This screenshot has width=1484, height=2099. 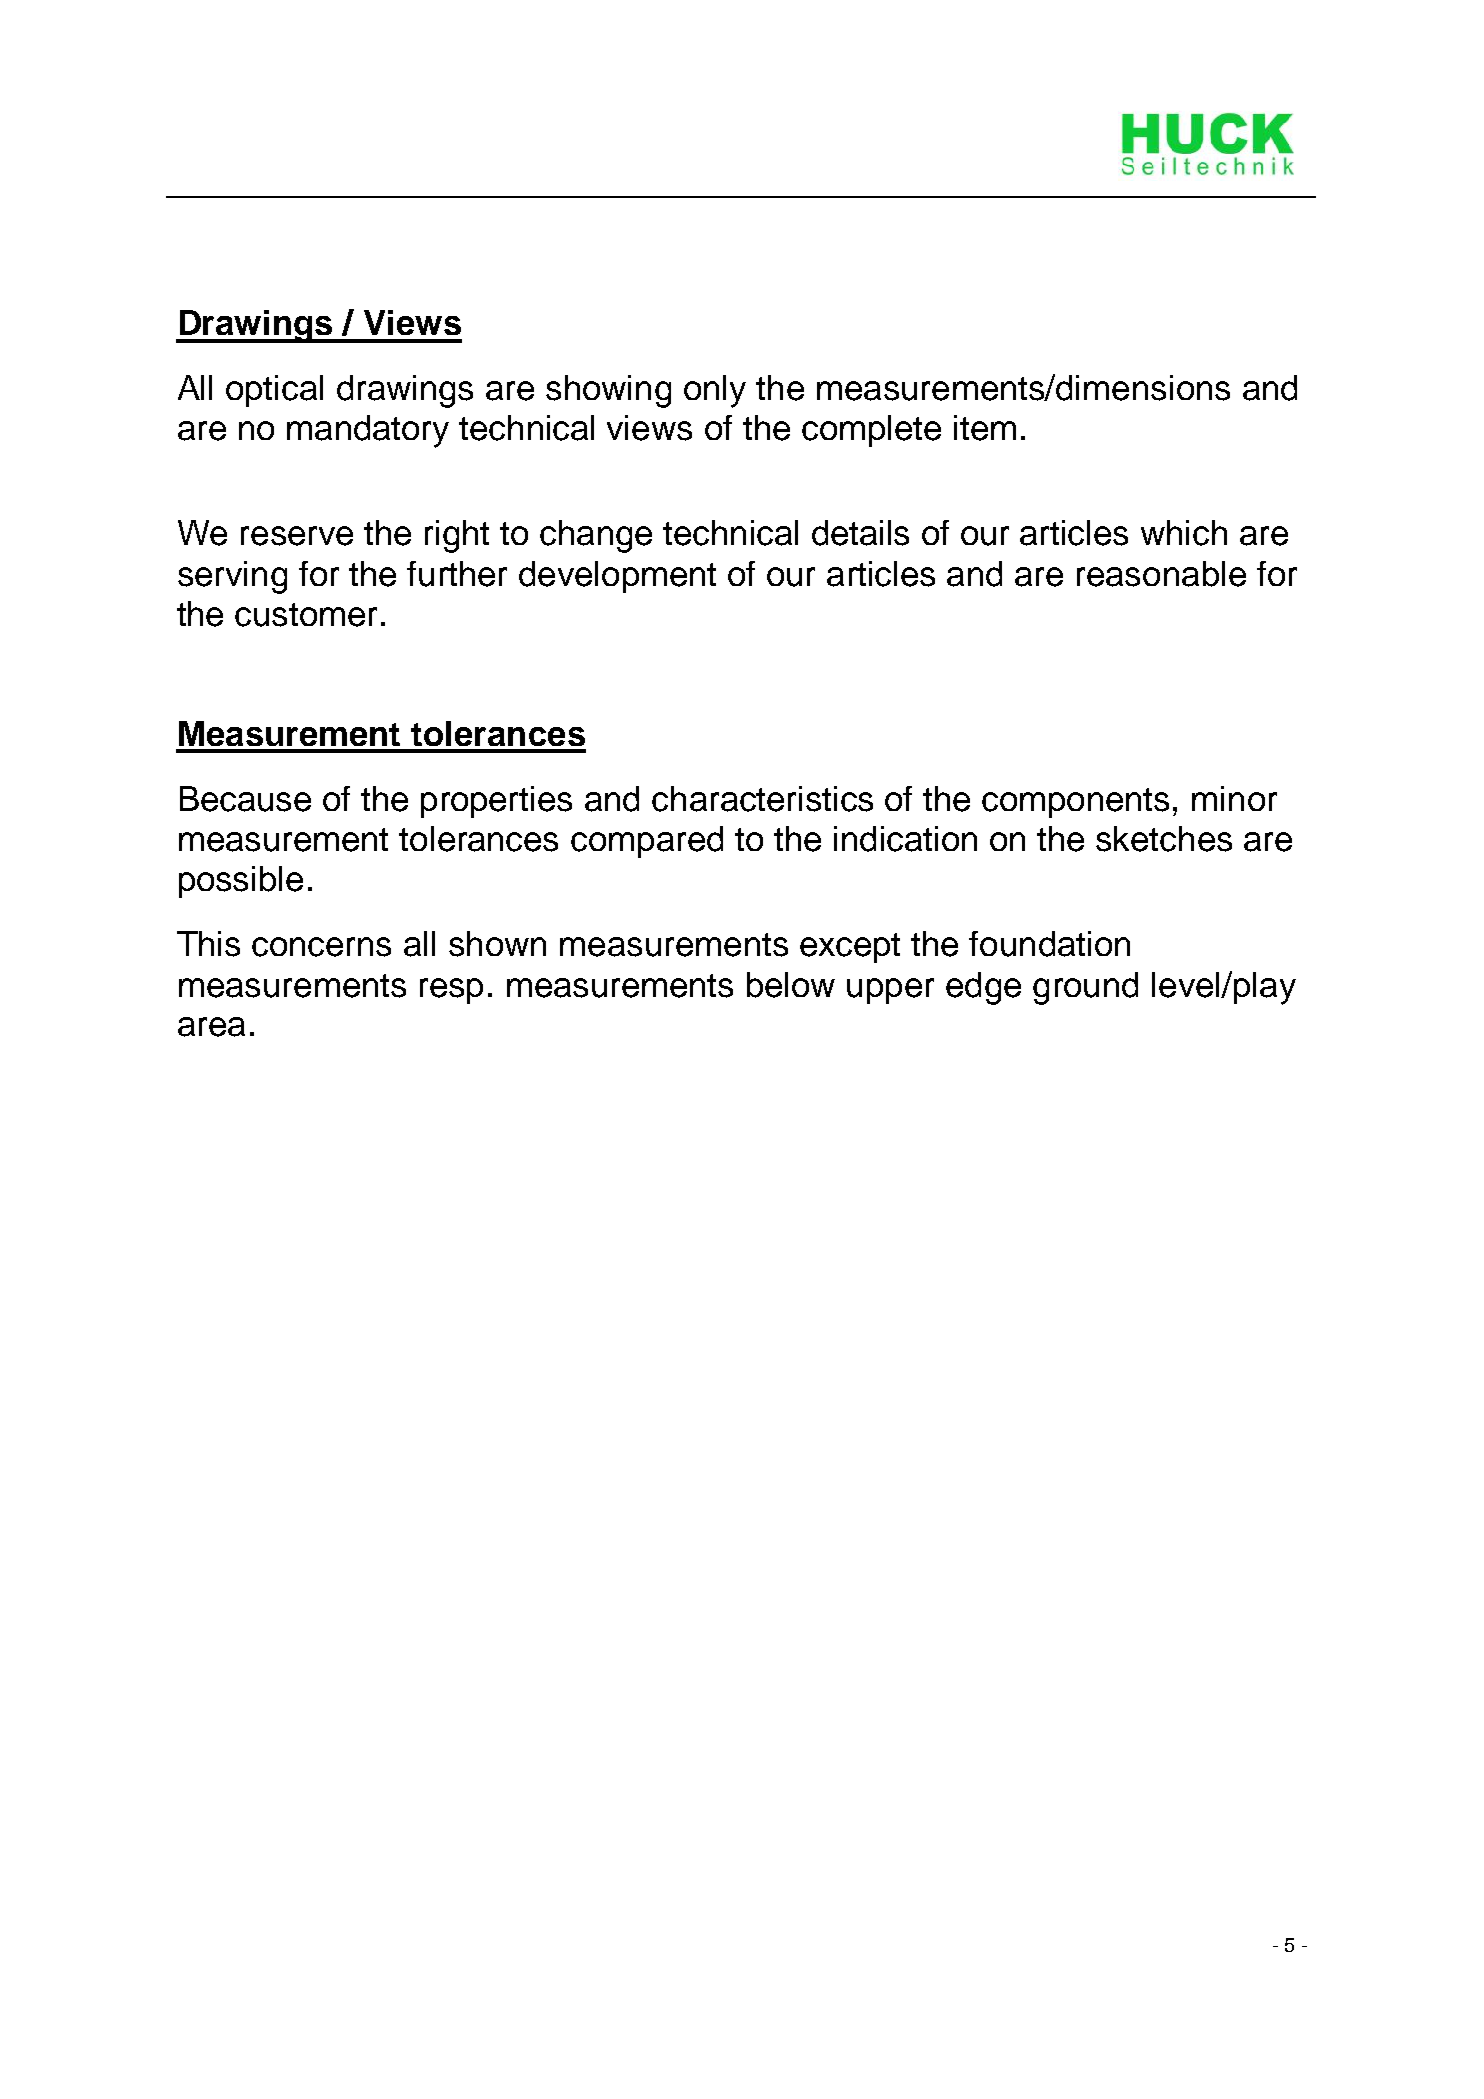 I want to click on mandatory, so click(x=368, y=431).
